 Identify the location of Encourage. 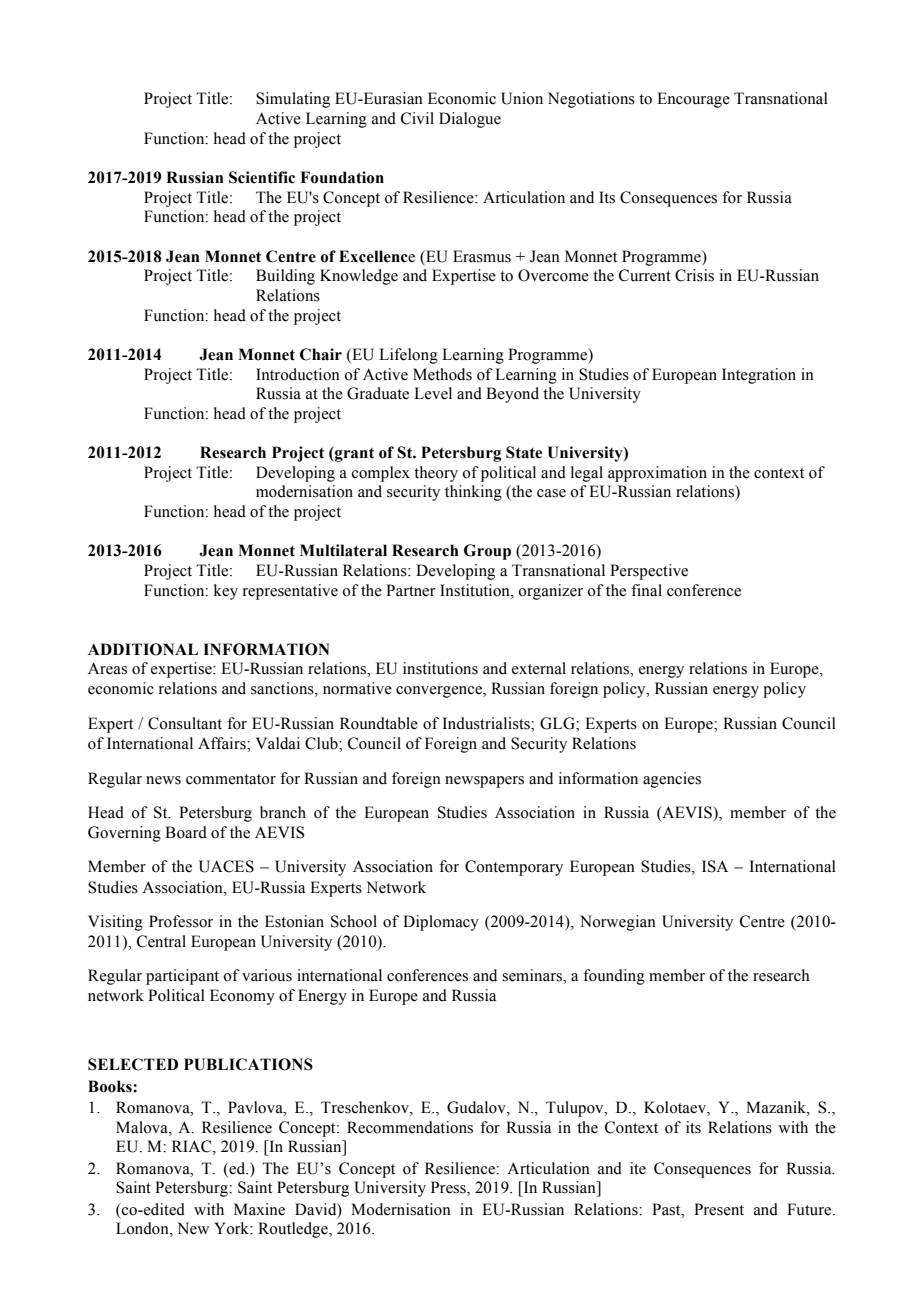
(693, 100).
